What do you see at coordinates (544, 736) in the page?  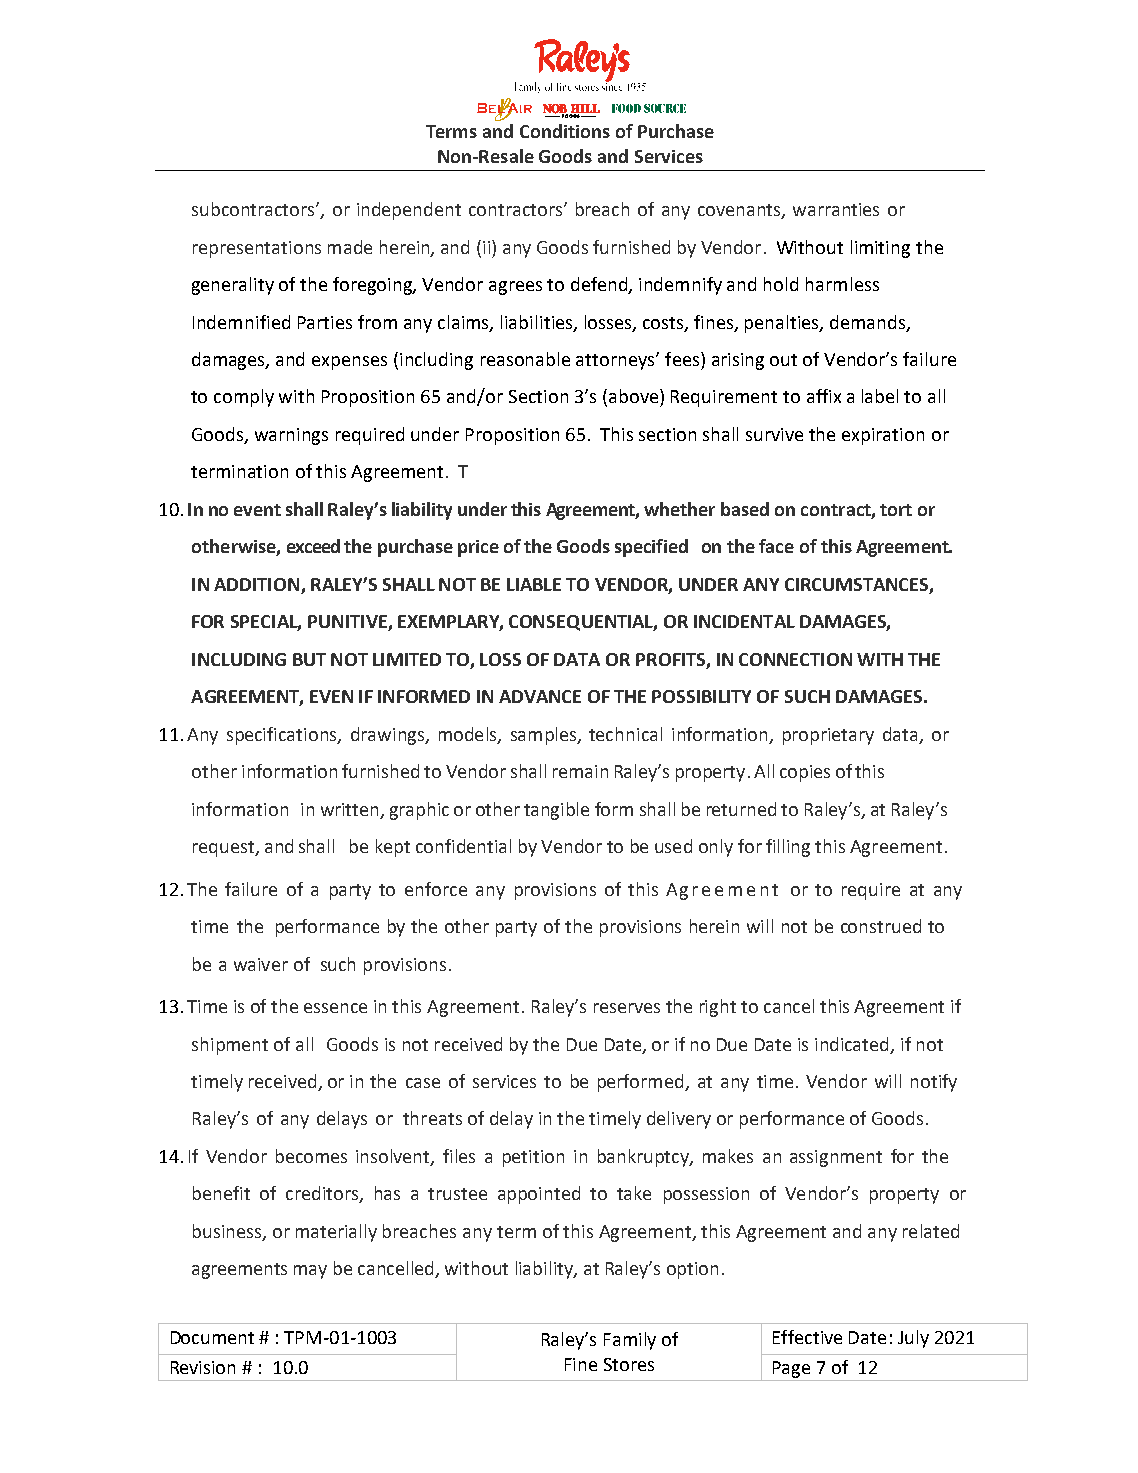 I see `samples` at bounding box center [544, 736].
